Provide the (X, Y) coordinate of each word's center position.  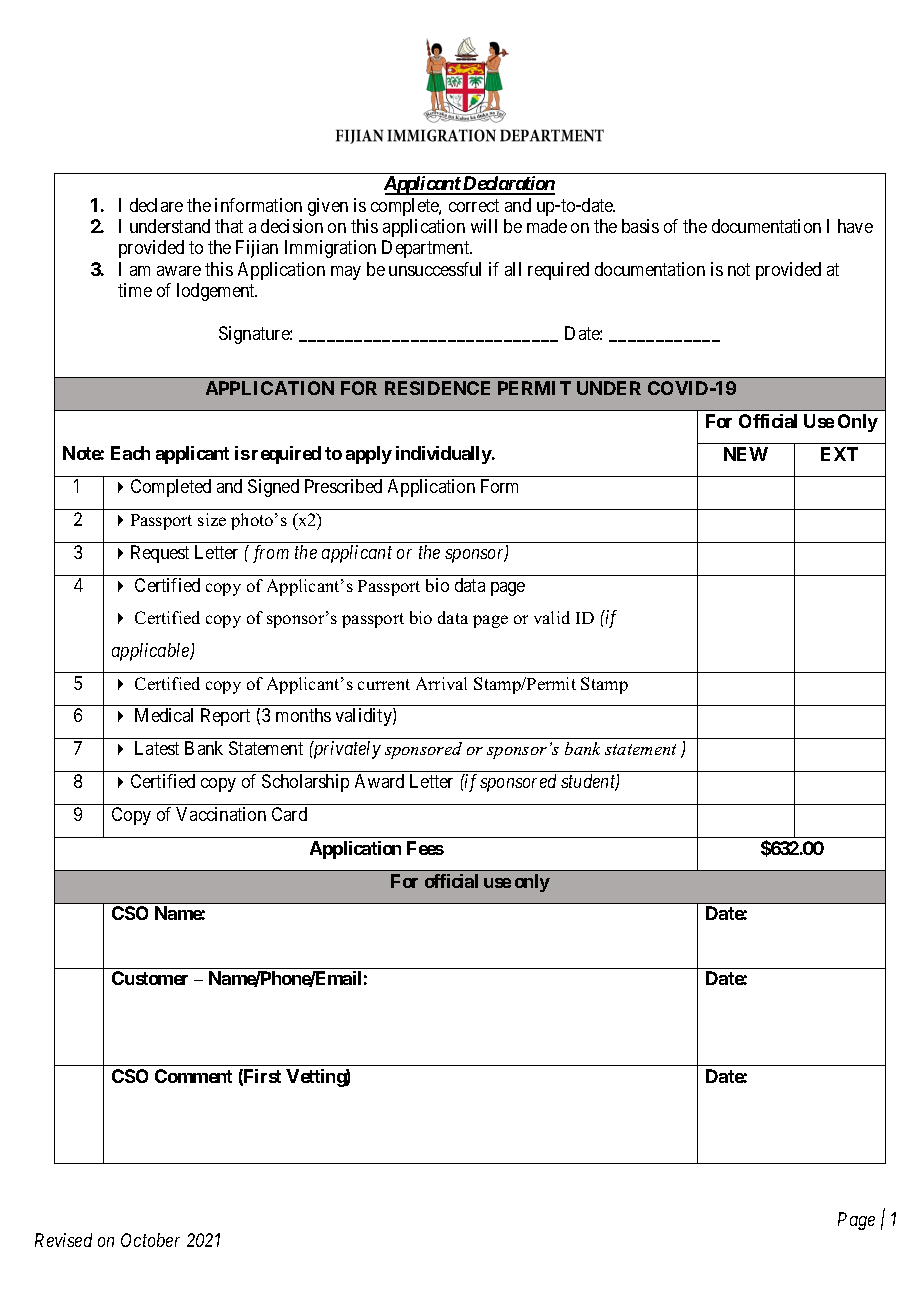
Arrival (441, 683)
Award (379, 781)
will (484, 226)
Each (130, 453)
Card (289, 814)
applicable (152, 652)
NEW (746, 454)
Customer (150, 978)
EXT (839, 454)
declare (156, 205)
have (855, 226)
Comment (193, 1076)
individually (444, 455)
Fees (425, 848)
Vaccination (221, 814)
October (150, 1240)
